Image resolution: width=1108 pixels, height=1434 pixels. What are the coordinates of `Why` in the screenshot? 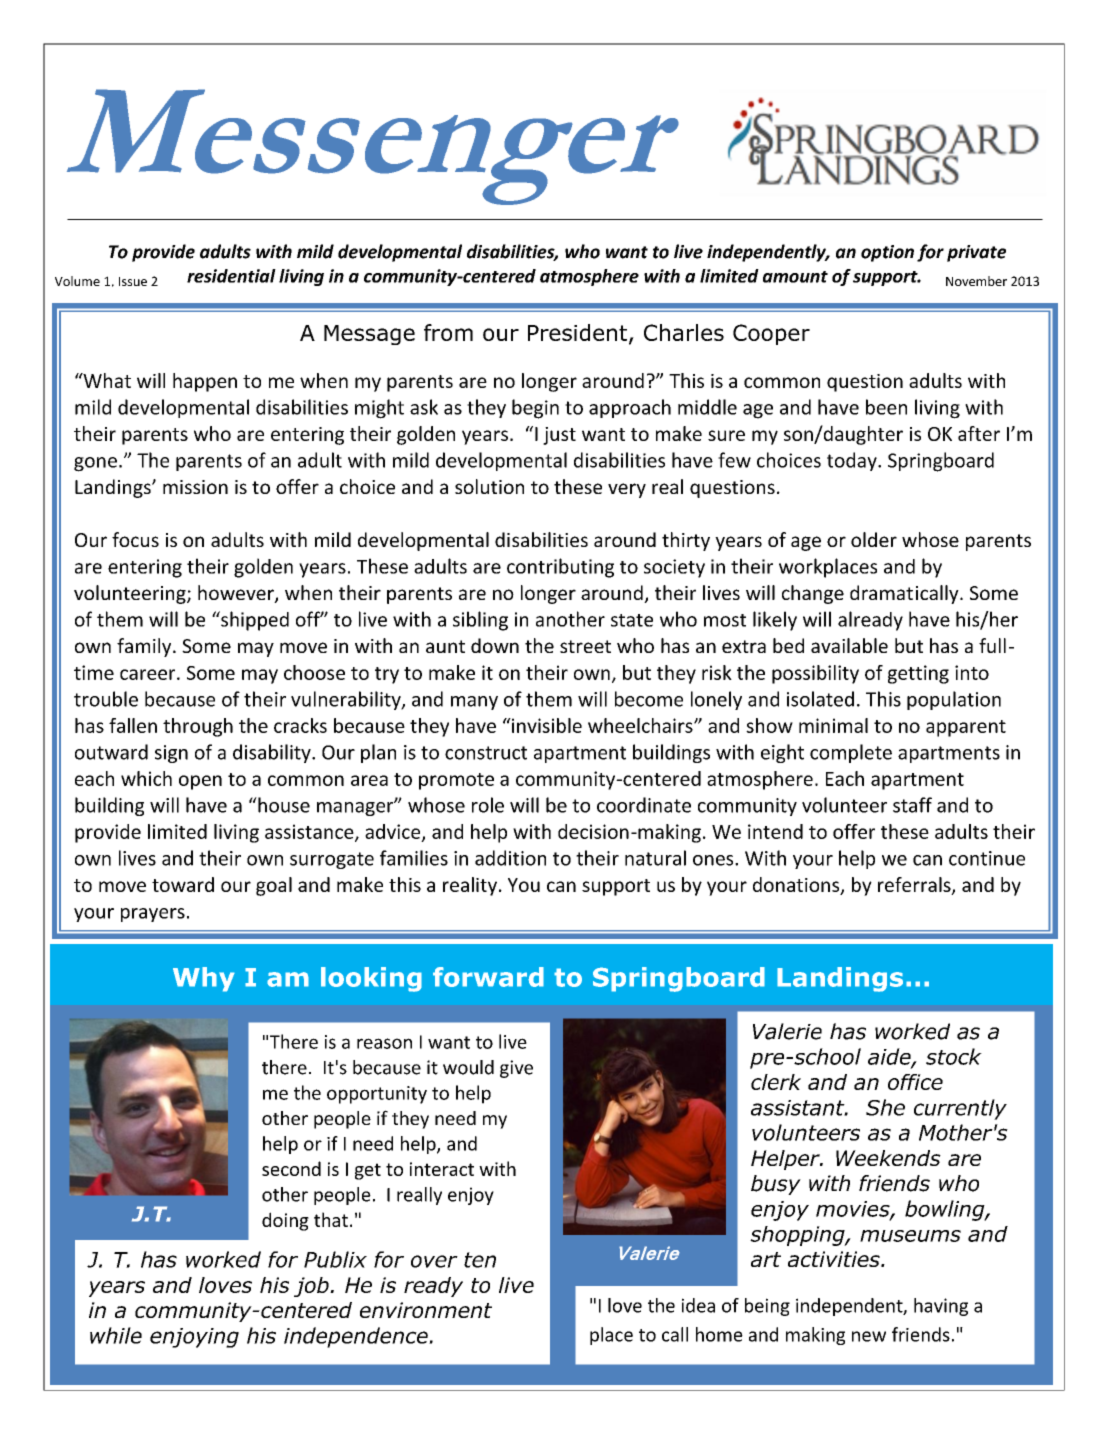 It's located at (204, 979).
